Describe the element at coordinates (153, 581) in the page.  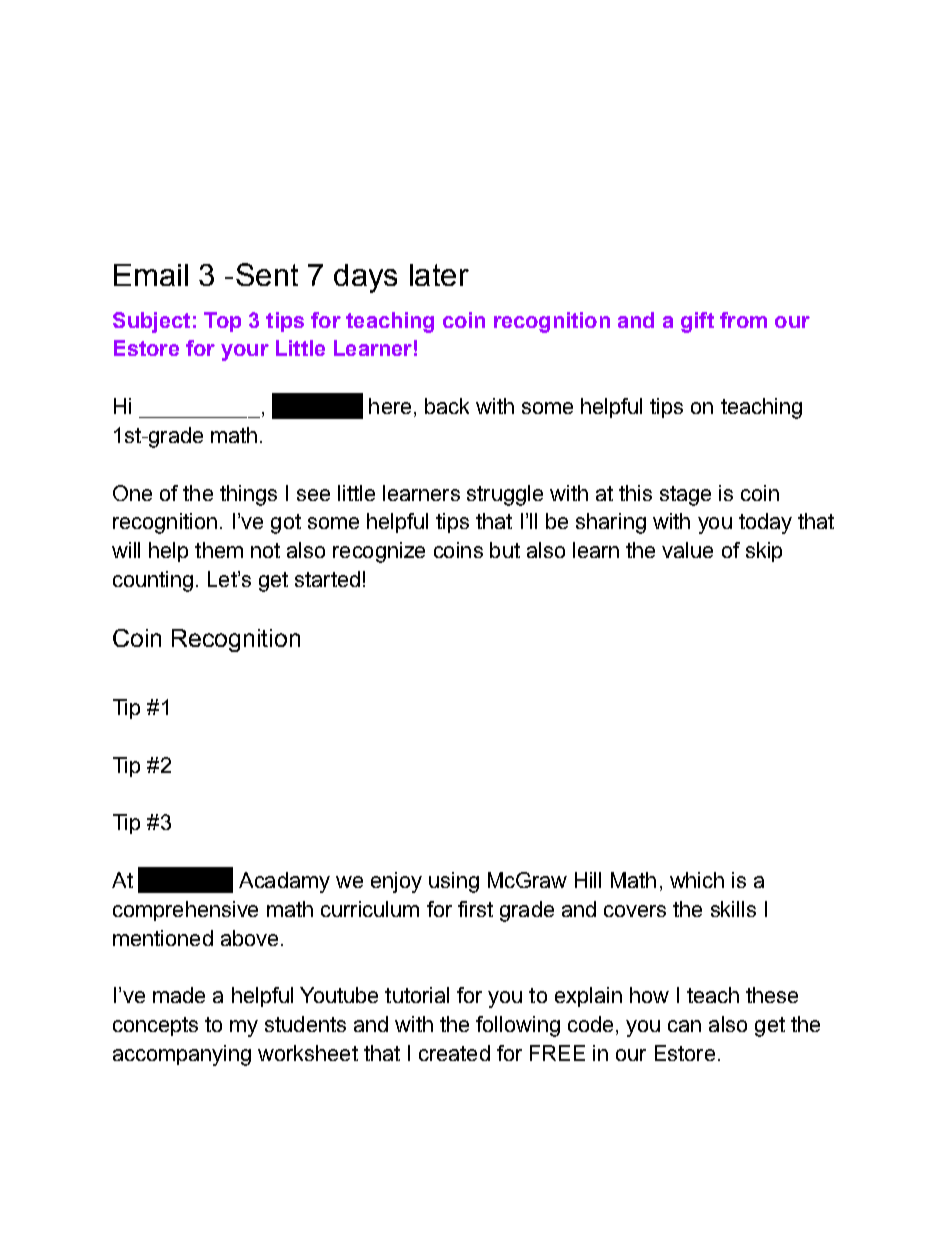
I see `counting` at that location.
